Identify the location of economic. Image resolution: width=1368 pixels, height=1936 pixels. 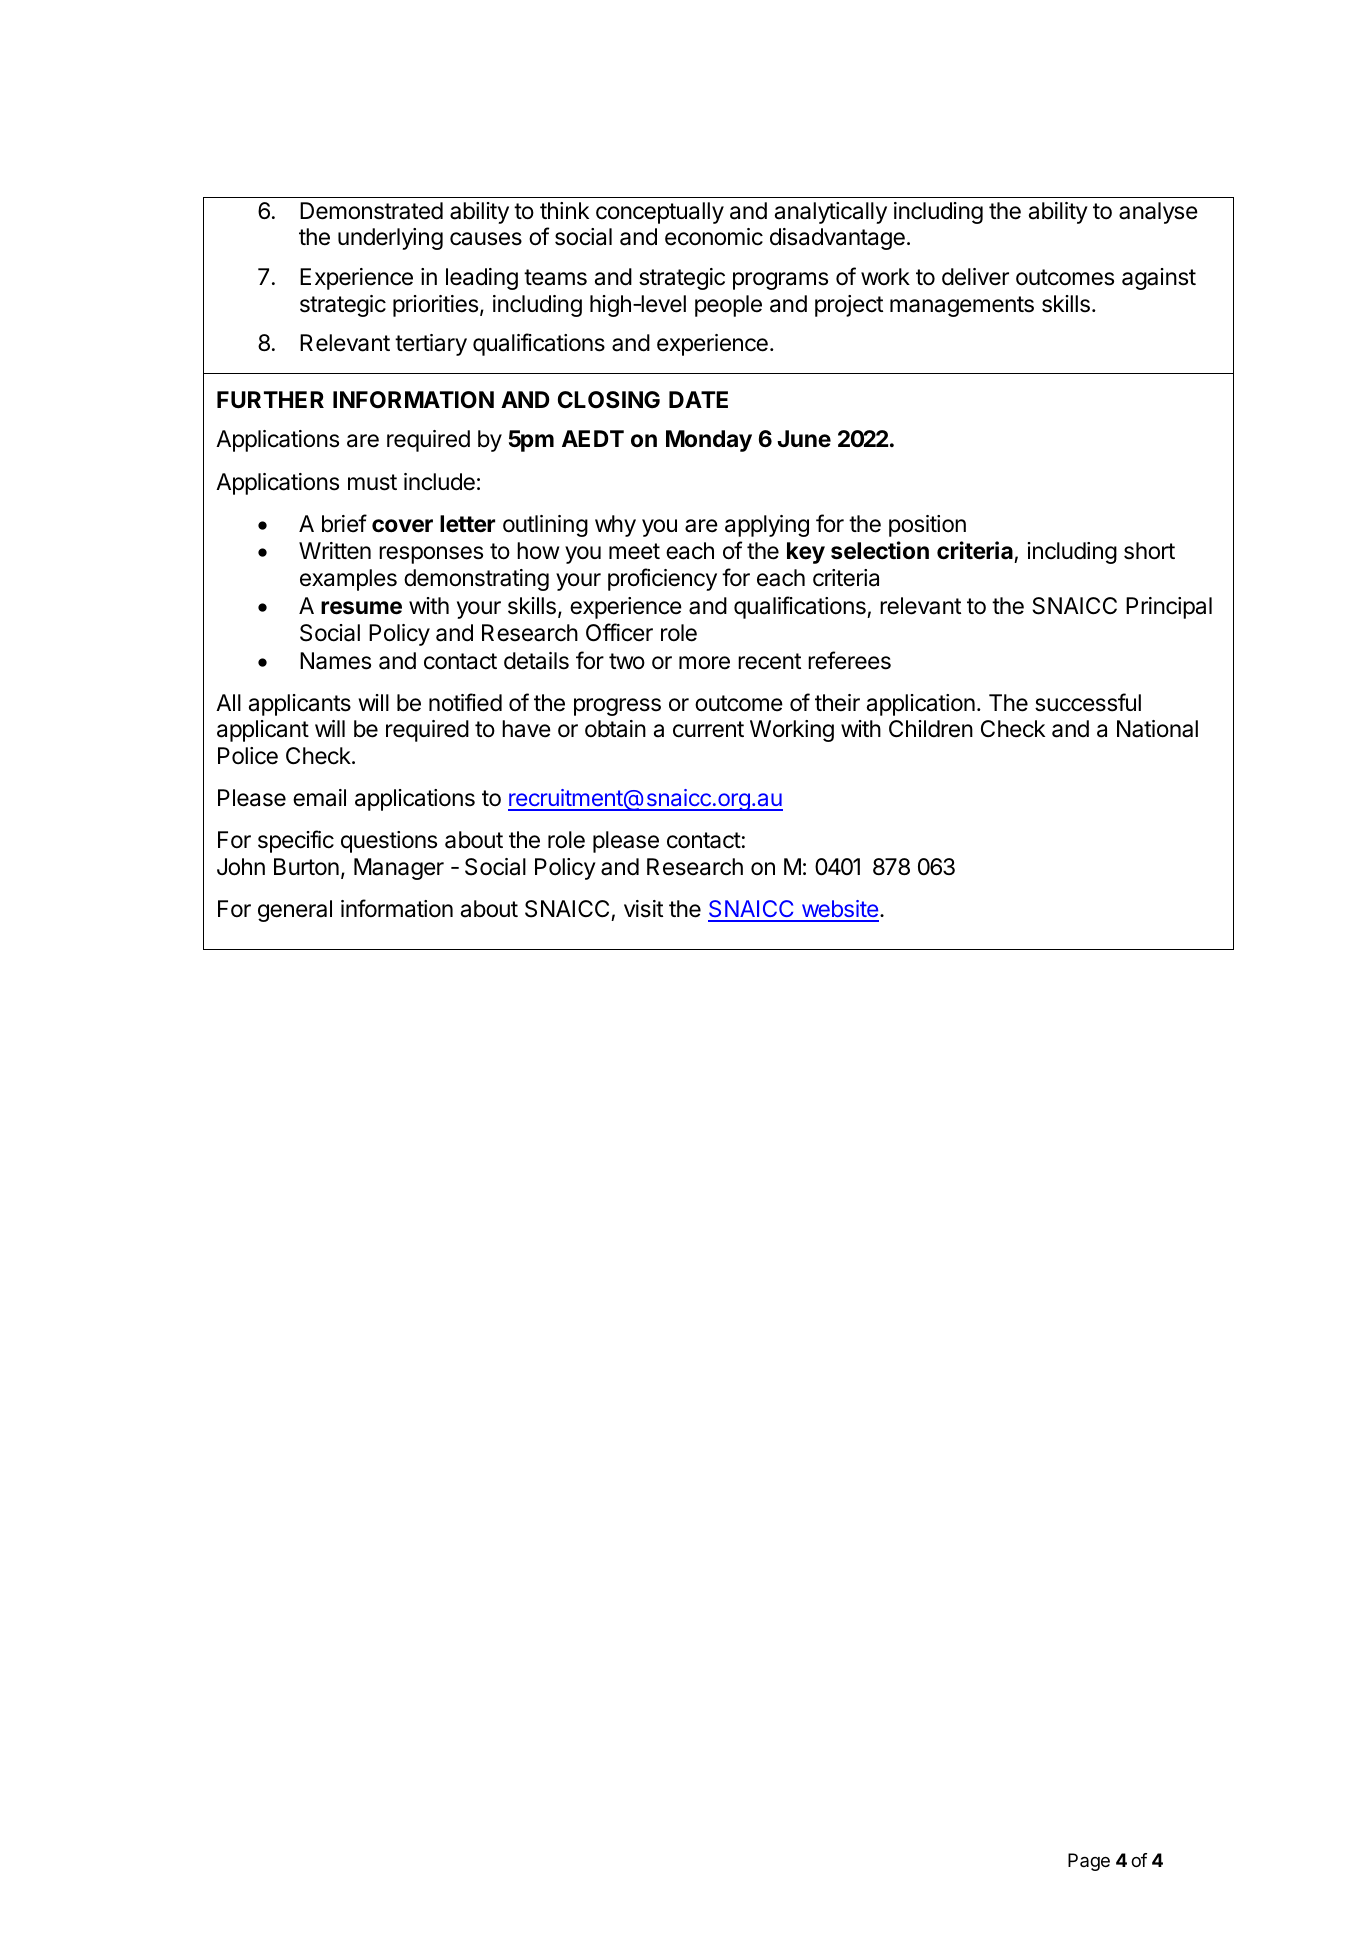
(714, 237).
